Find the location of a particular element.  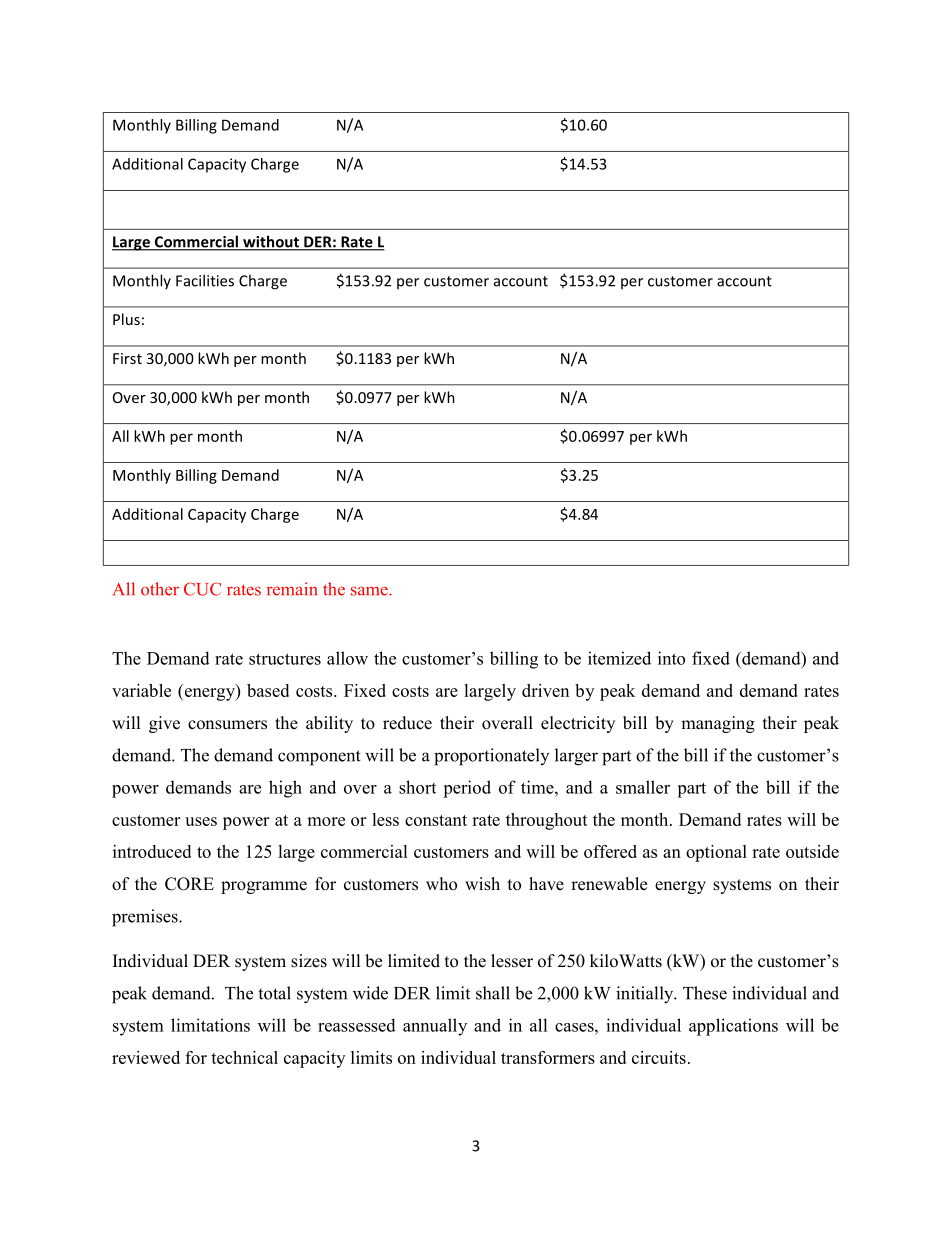

Facilities is located at coordinates (205, 280).
